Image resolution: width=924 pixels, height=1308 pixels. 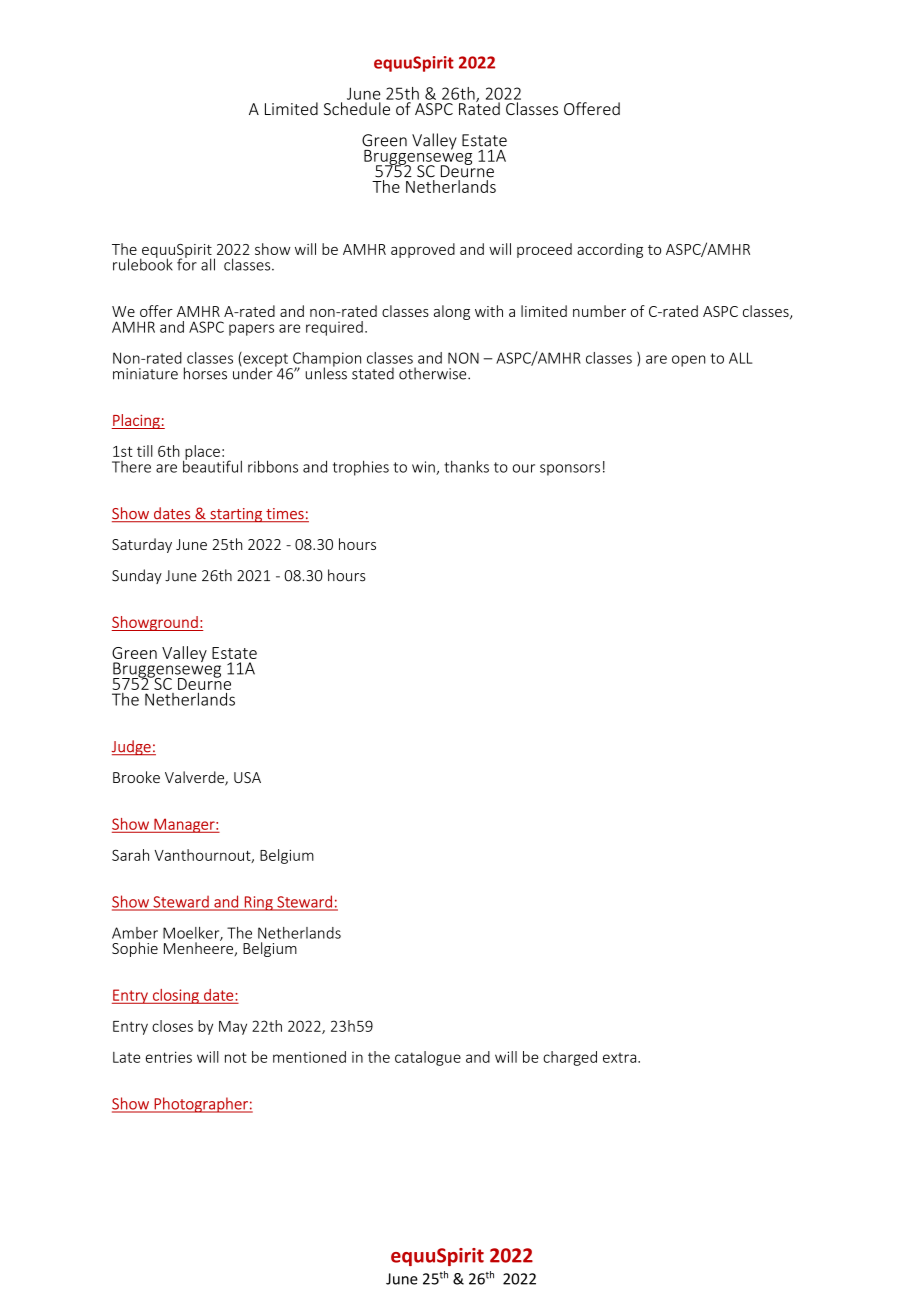 What do you see at coordinates (610, 250) in the image?
I see `according` at bounding box center [610, 250].
